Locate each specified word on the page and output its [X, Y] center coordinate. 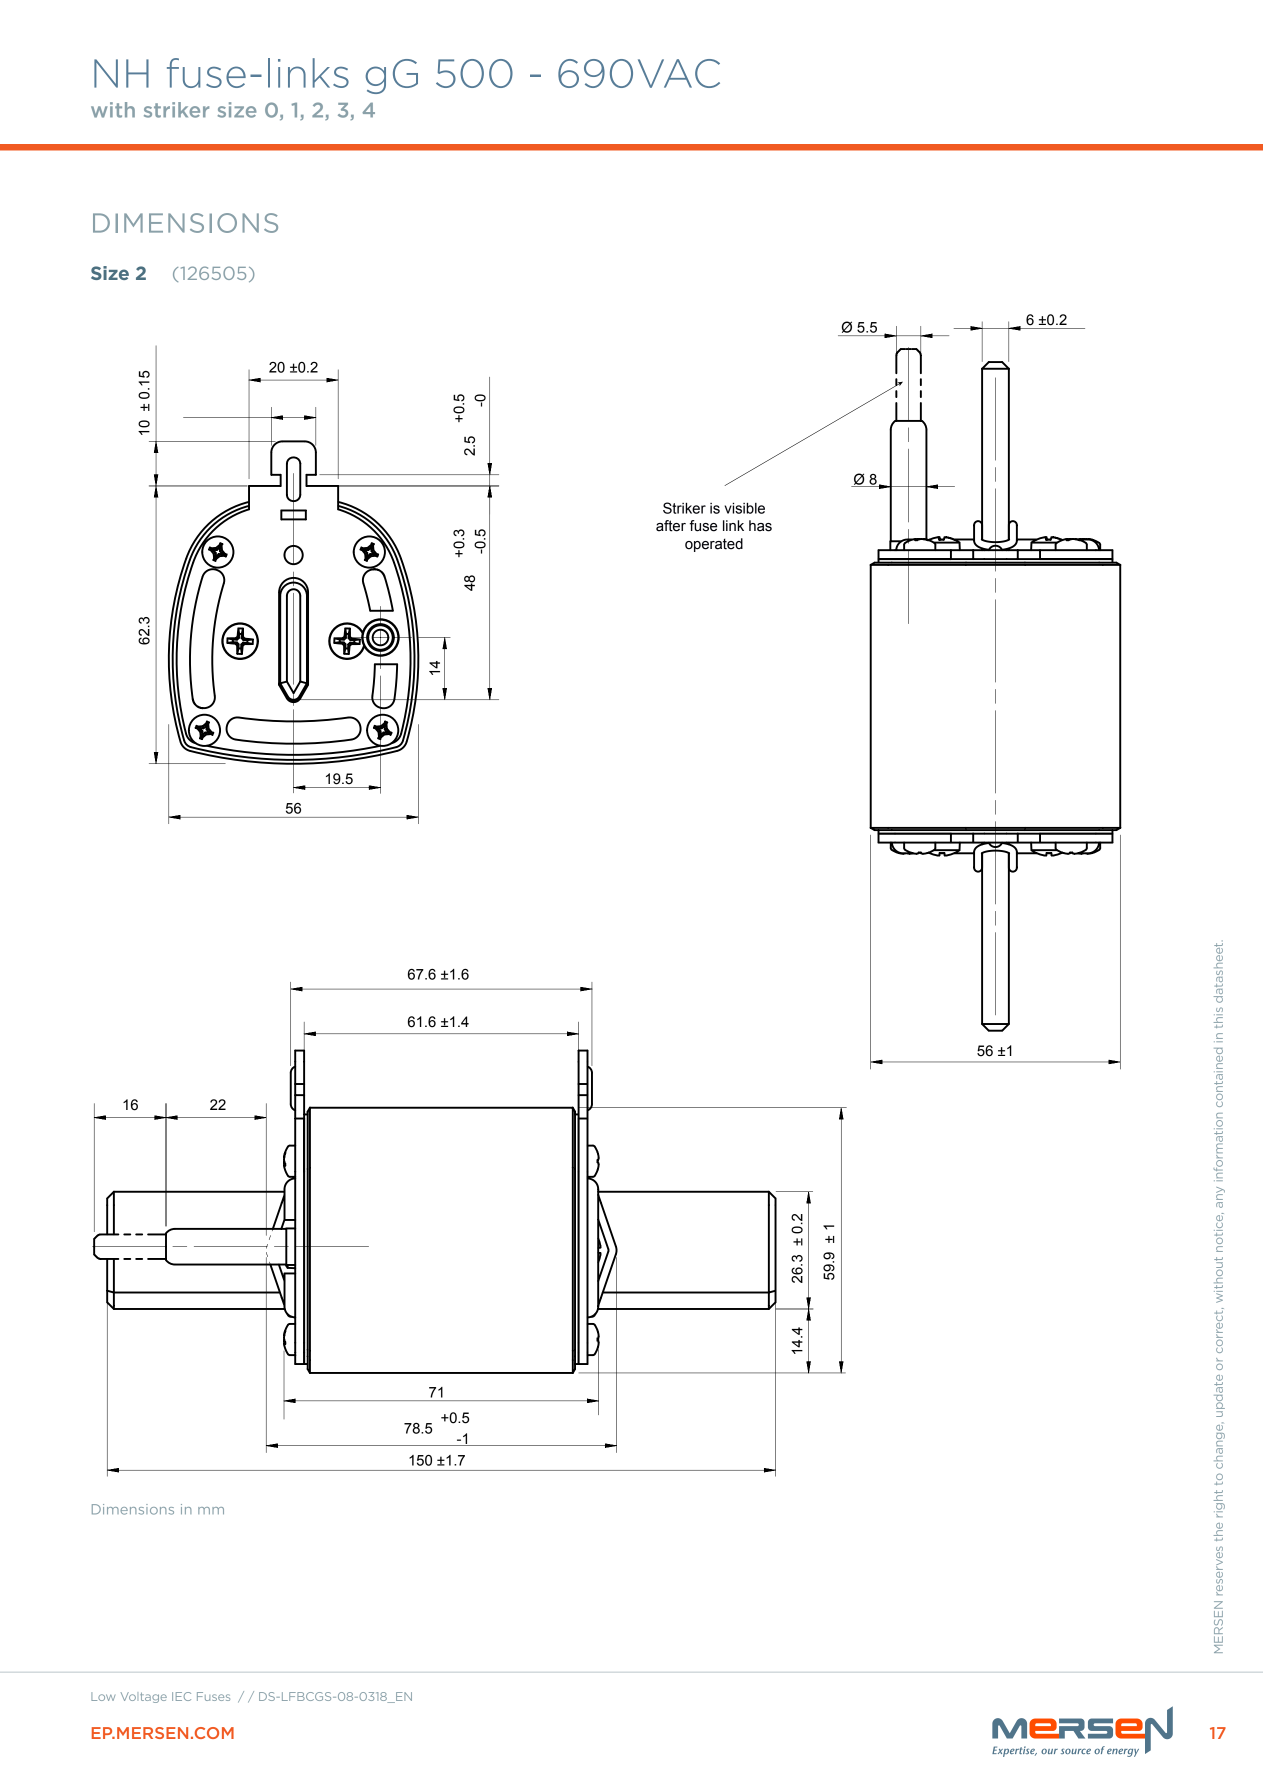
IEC [181, 1696]
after [671, 526]
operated [714, 545]
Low [103, 1696]
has [760, 526]
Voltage [144, 1697]
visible [745, 508]
